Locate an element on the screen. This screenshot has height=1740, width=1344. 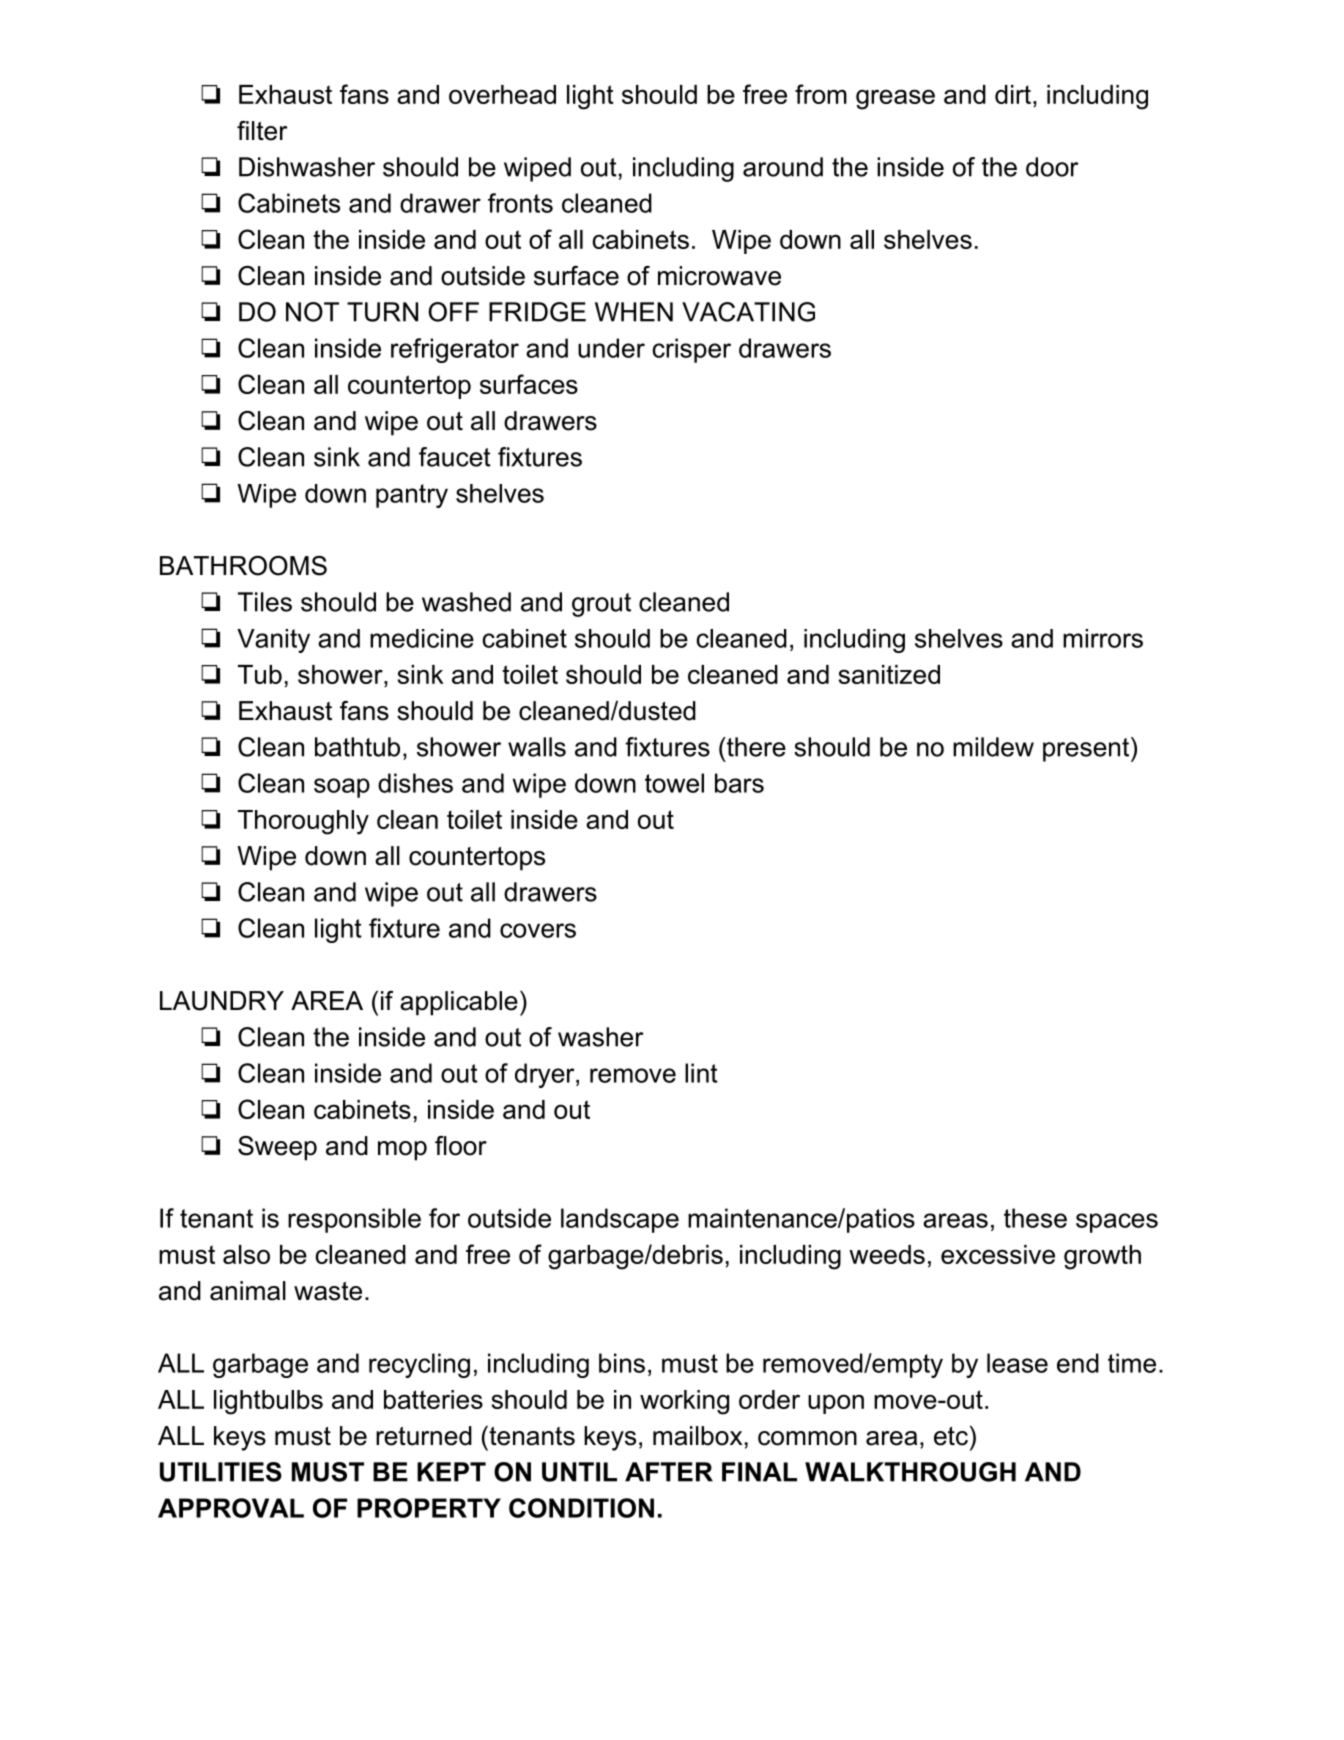
Sweep is located at coordinates (277, 1148).
